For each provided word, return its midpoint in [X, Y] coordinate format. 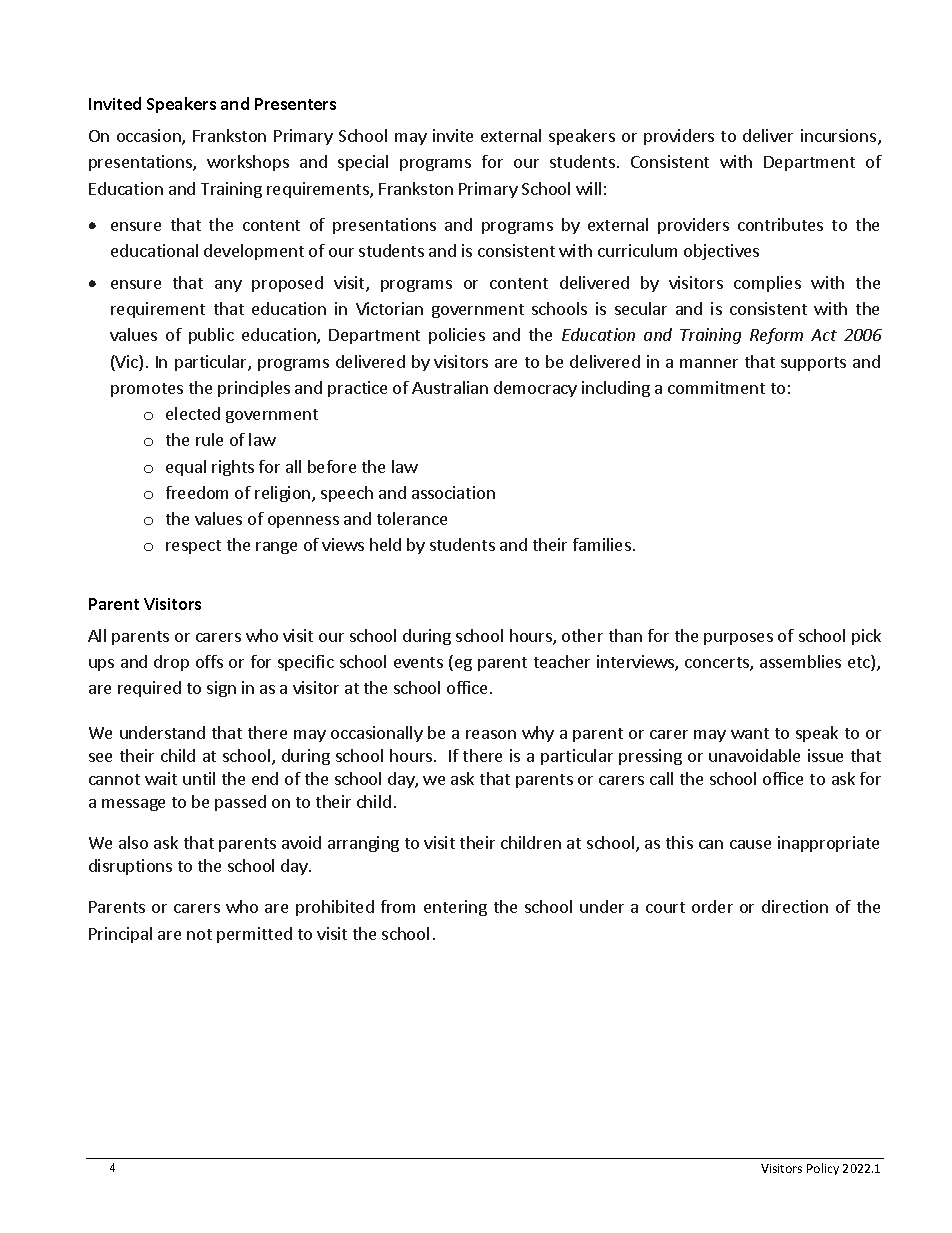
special [363, 163]
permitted [254, 935]
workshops [248, 163]
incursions [840, 137]
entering [455, 908]
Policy [823, 1169]
